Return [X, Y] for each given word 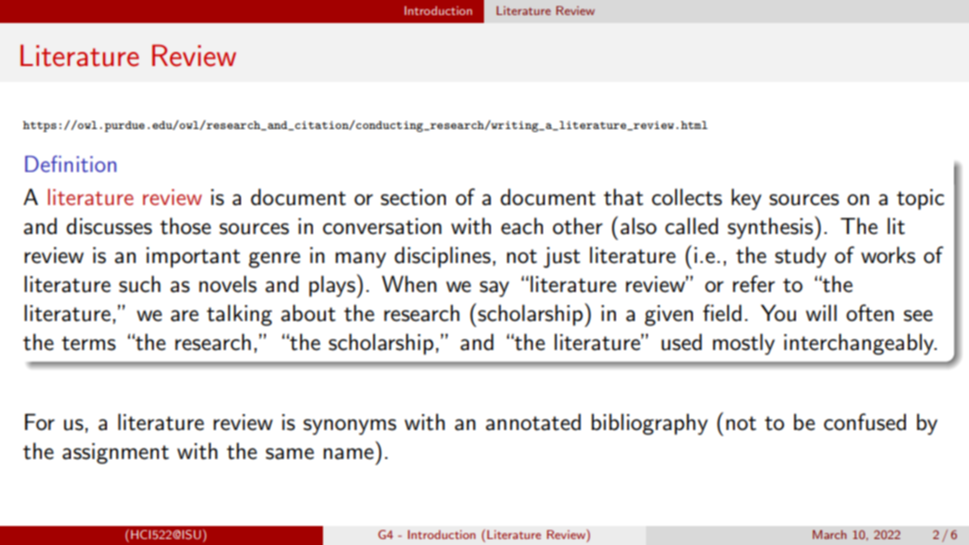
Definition [70, 163]
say [494, 289]
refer [754, 284]
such [140, 284]
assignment [115, 453]
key [746, 199]
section [413, 197]
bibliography [649, 424]
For [40, 422]
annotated [533, 422]
